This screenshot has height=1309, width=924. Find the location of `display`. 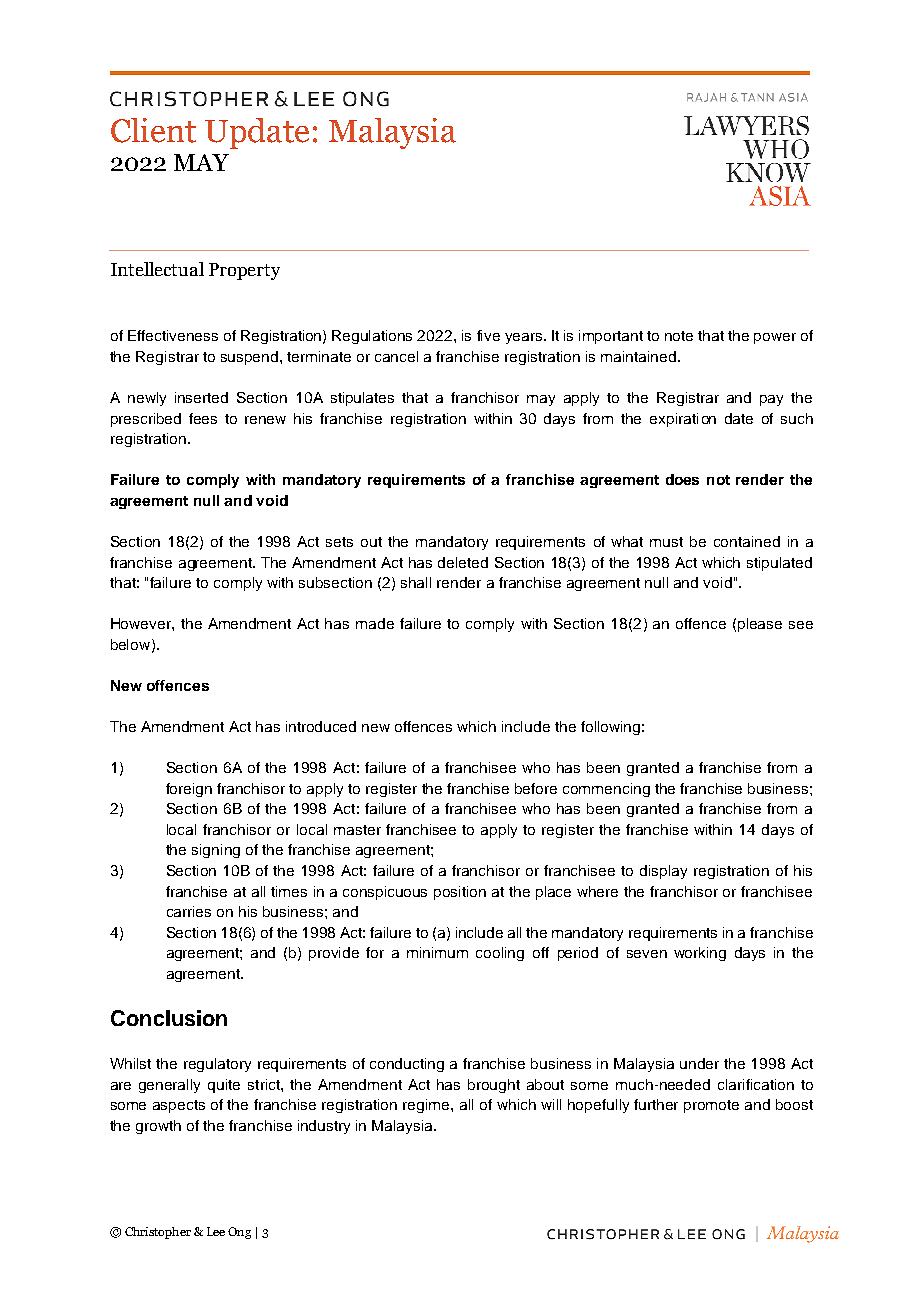

display is located at coordinates (663, 872).
